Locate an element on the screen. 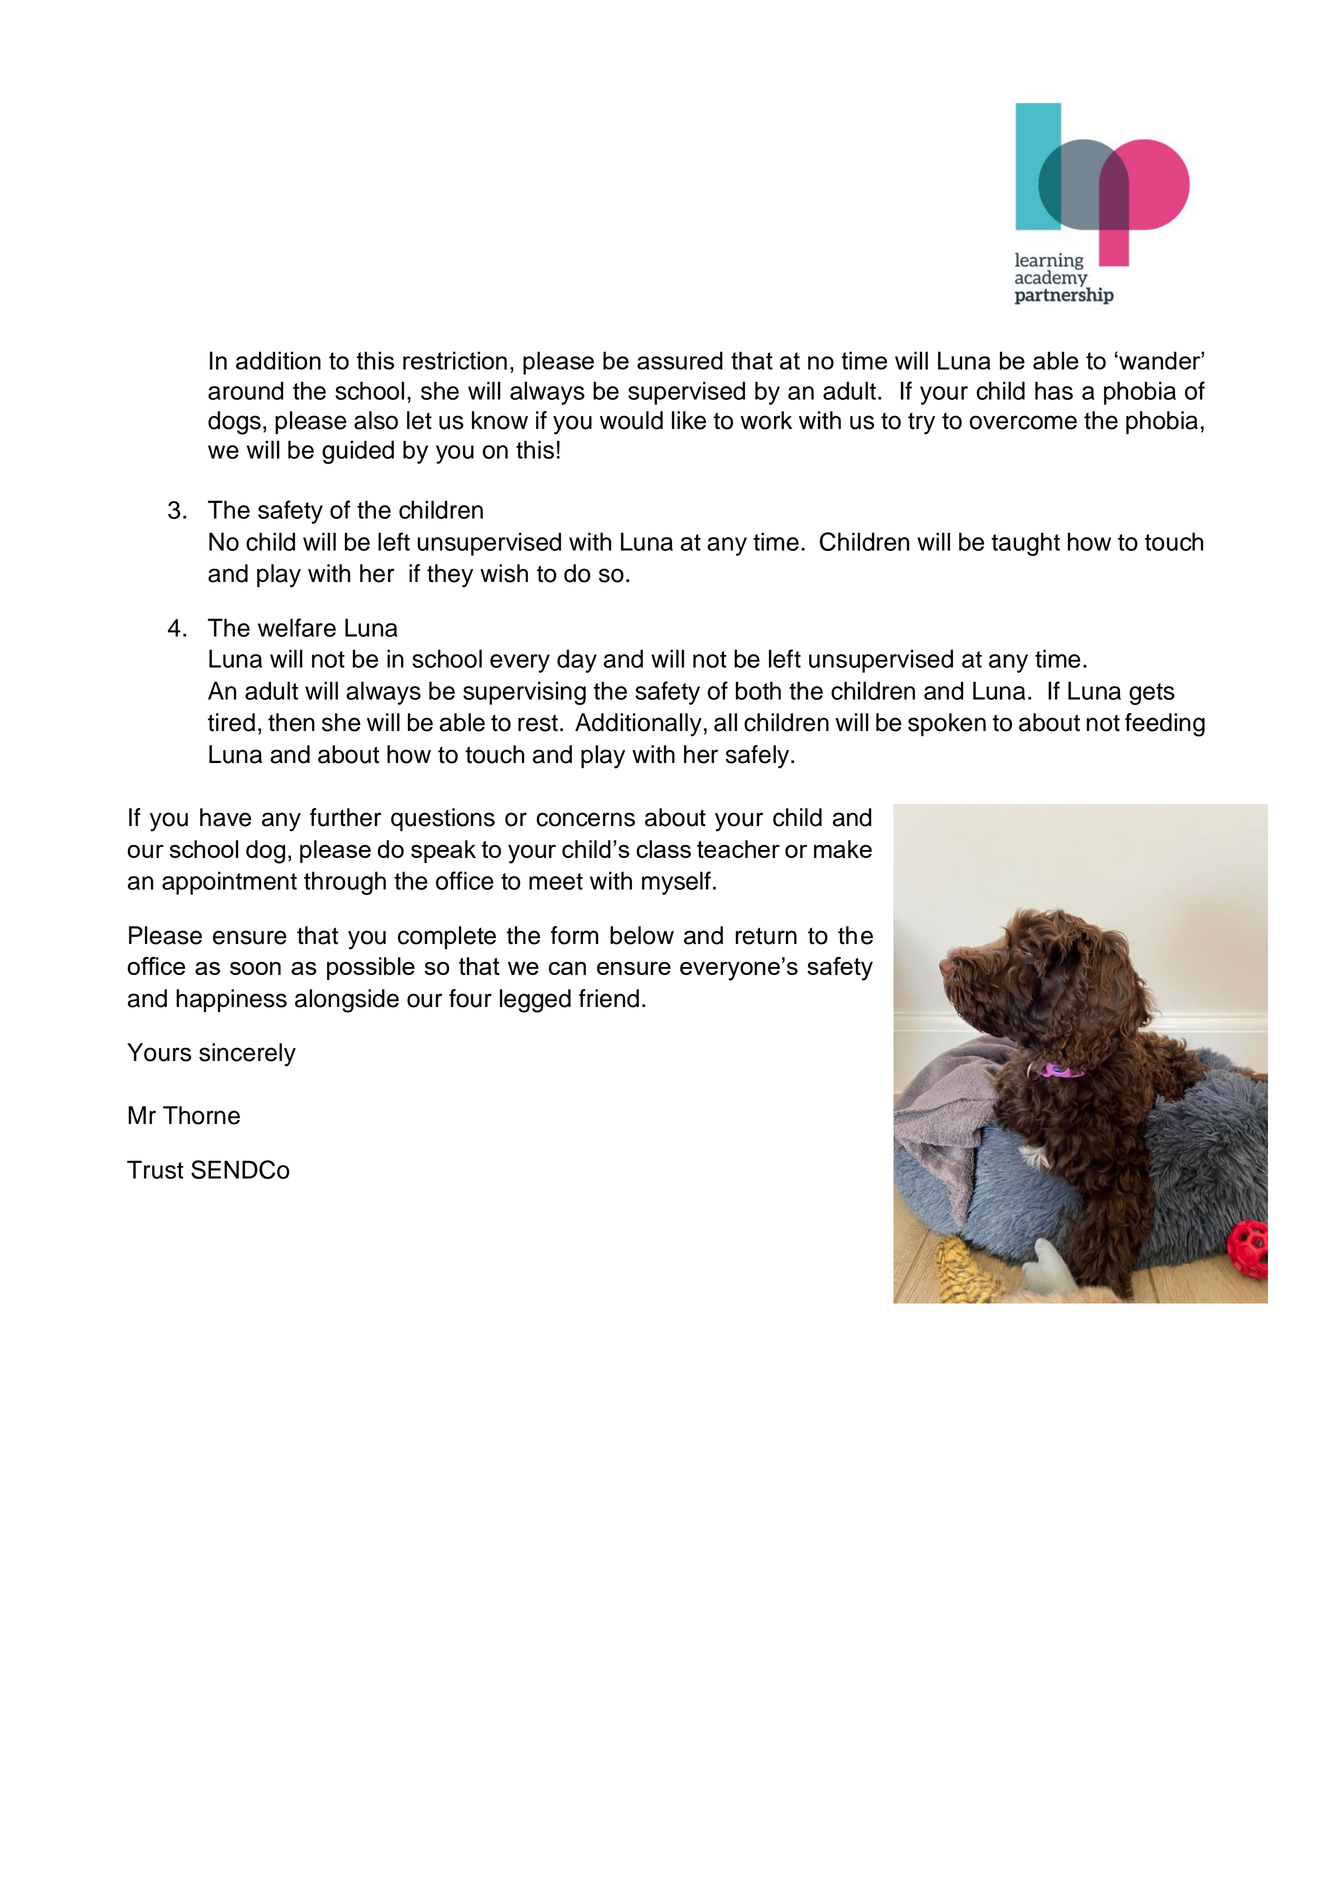  assured is located at coordinates (680, 360).
